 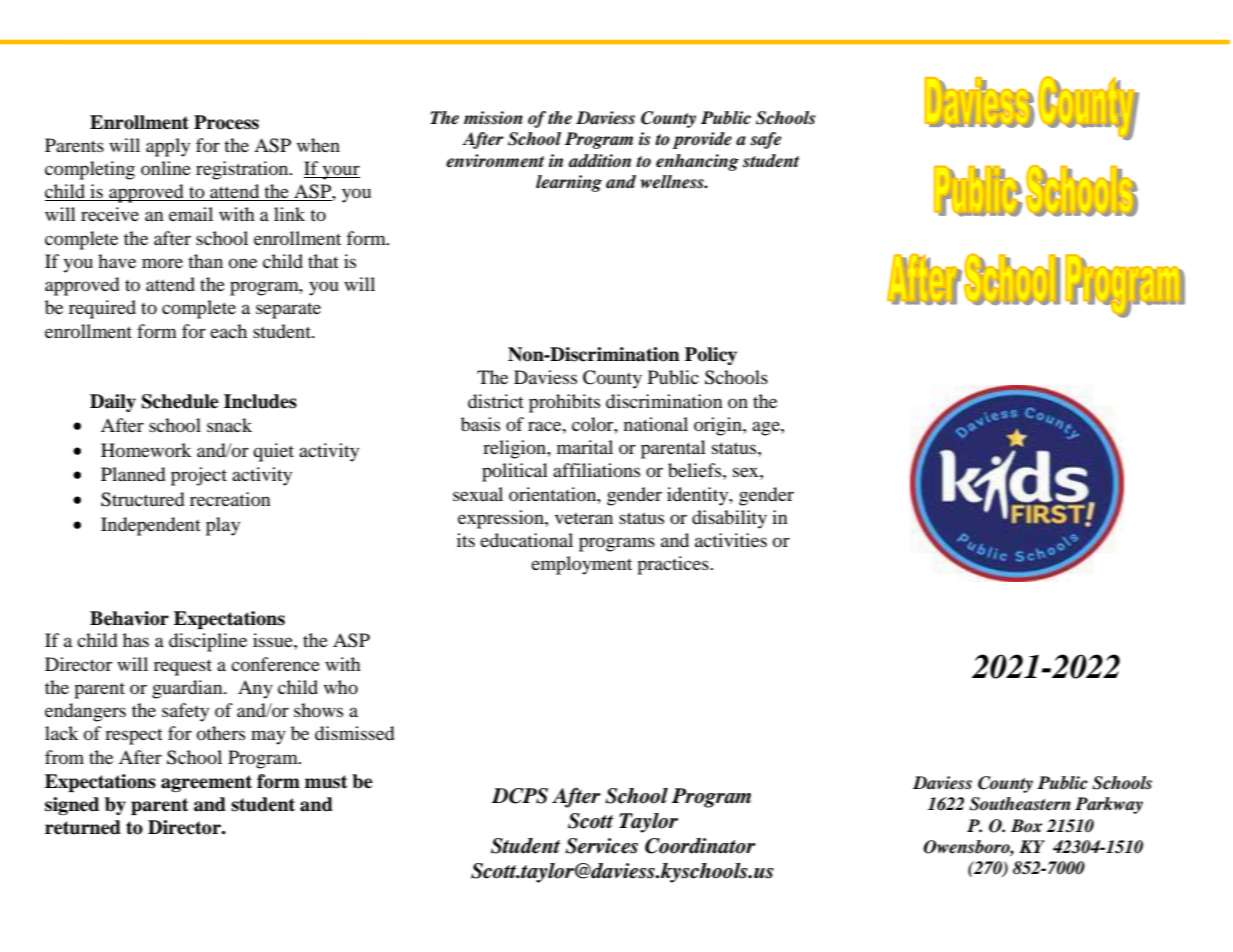 What do you see at coordinates (729, 519) in the screenshot?
I see `disability` at bounding box center [729, 519].
